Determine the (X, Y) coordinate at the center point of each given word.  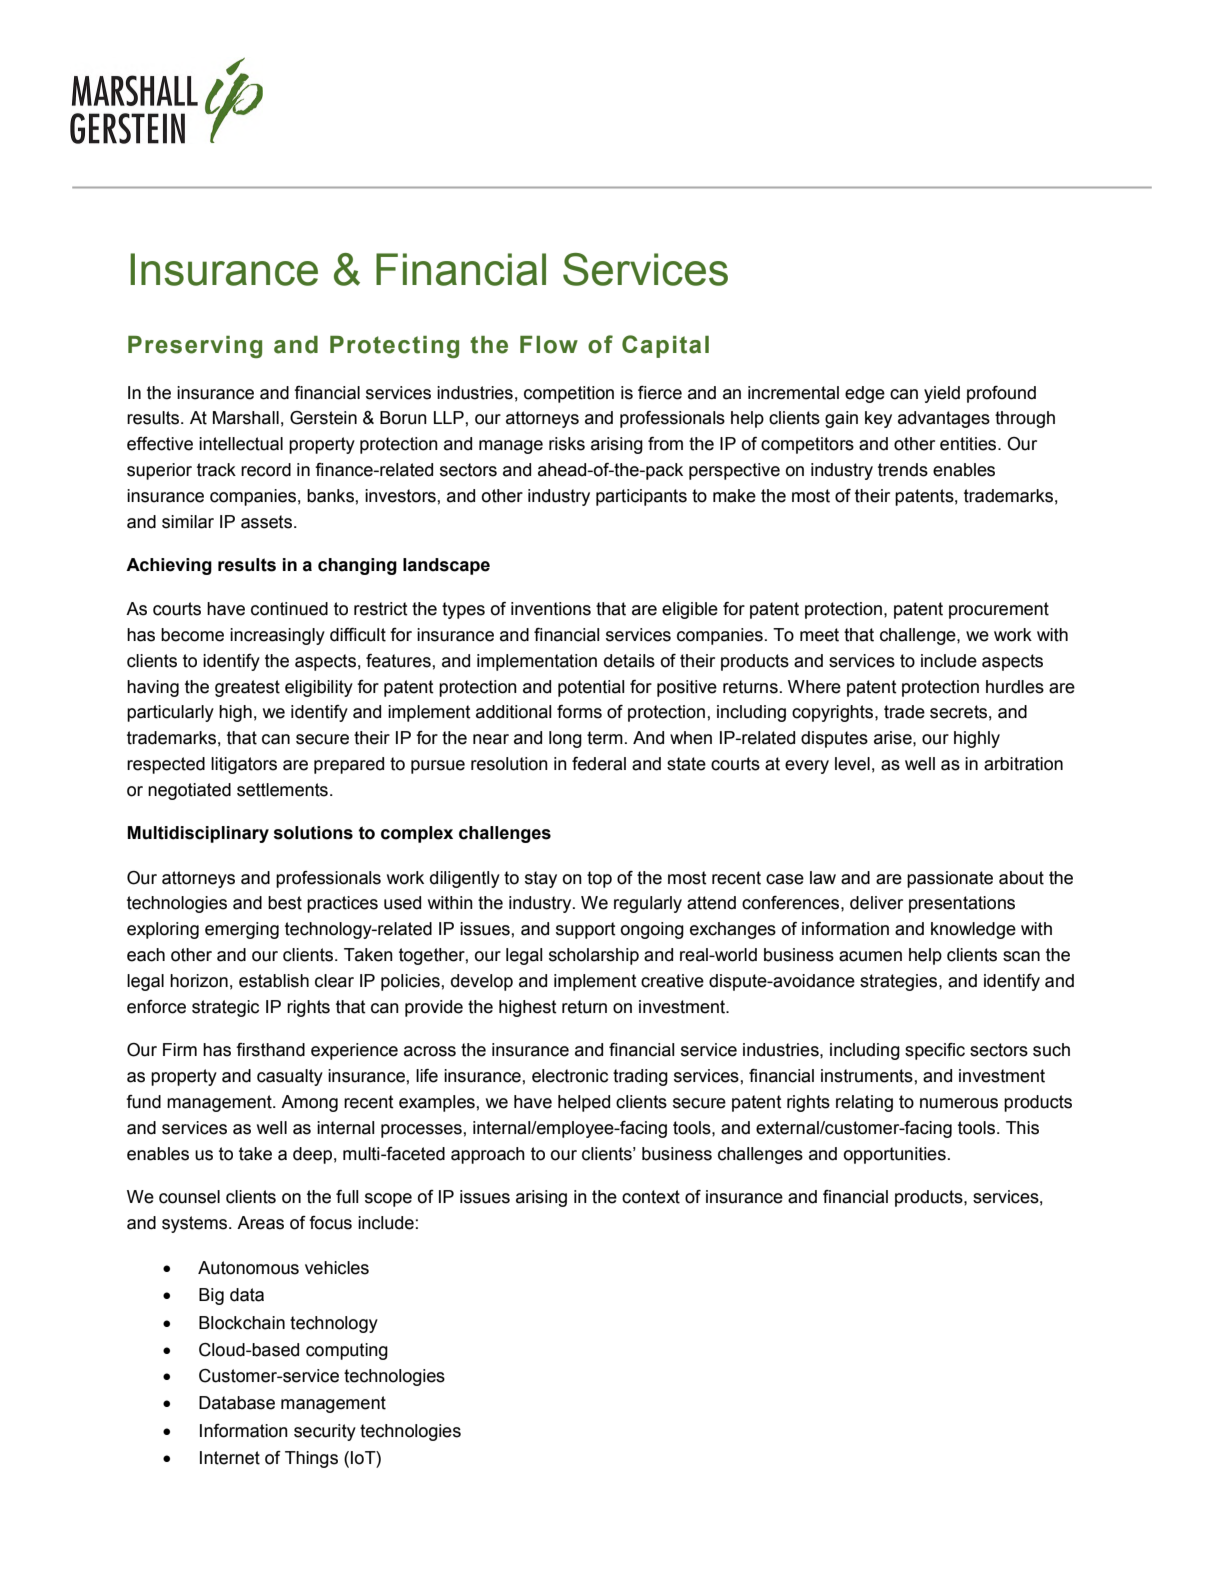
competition (569, 394)
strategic (225, 1008)
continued (289, 609)
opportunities (895, 1155)
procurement (999, 610)
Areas (260, 1223)
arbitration (1023, 764)
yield (942, 394)
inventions (551, 609)
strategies (900, 982)
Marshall (246, 418)
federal (599, 764)
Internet (230, 1458)
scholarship (594, 956)
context (651, 1197)
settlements (282, 790)
